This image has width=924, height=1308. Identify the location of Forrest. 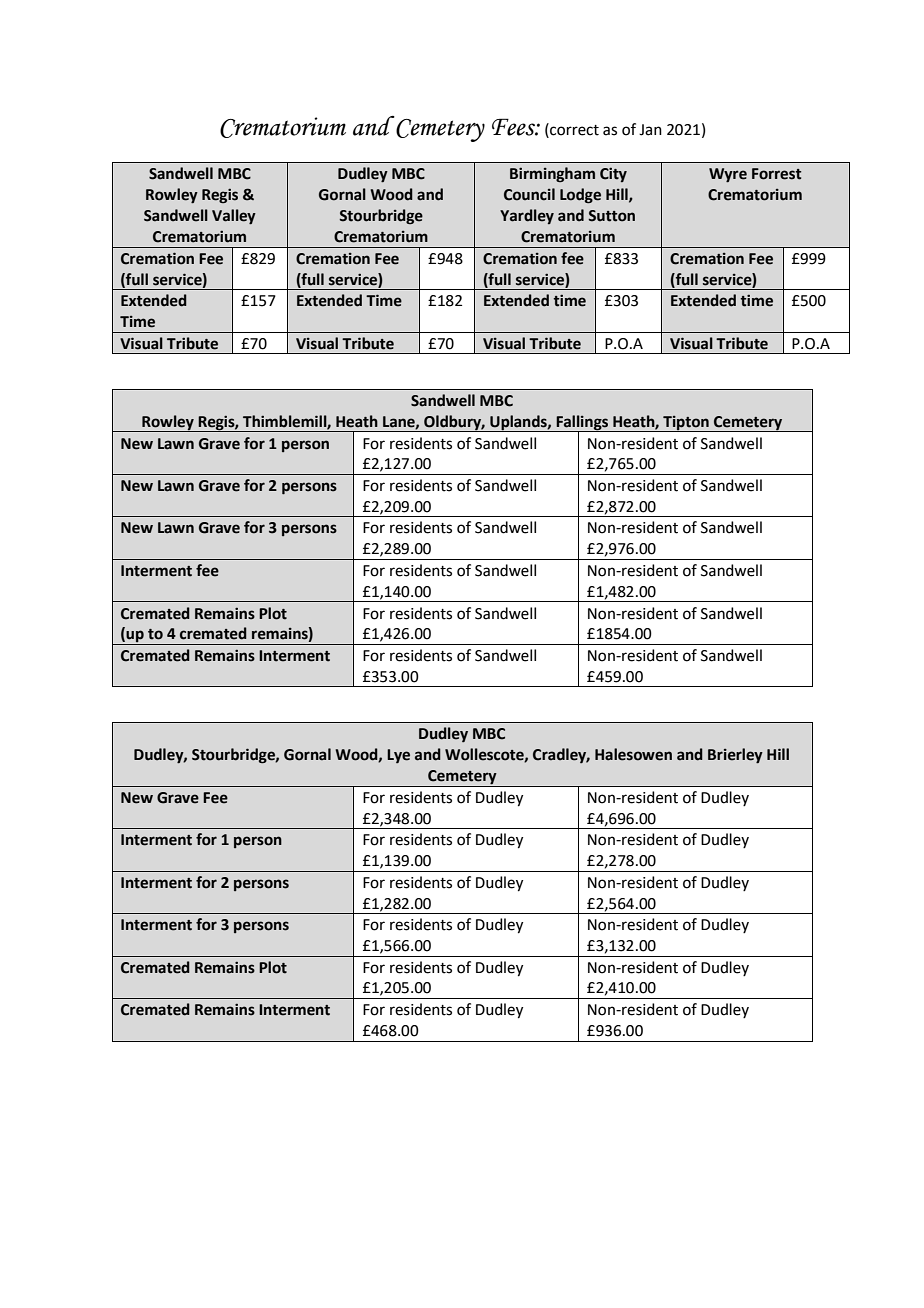
(776, 174).
